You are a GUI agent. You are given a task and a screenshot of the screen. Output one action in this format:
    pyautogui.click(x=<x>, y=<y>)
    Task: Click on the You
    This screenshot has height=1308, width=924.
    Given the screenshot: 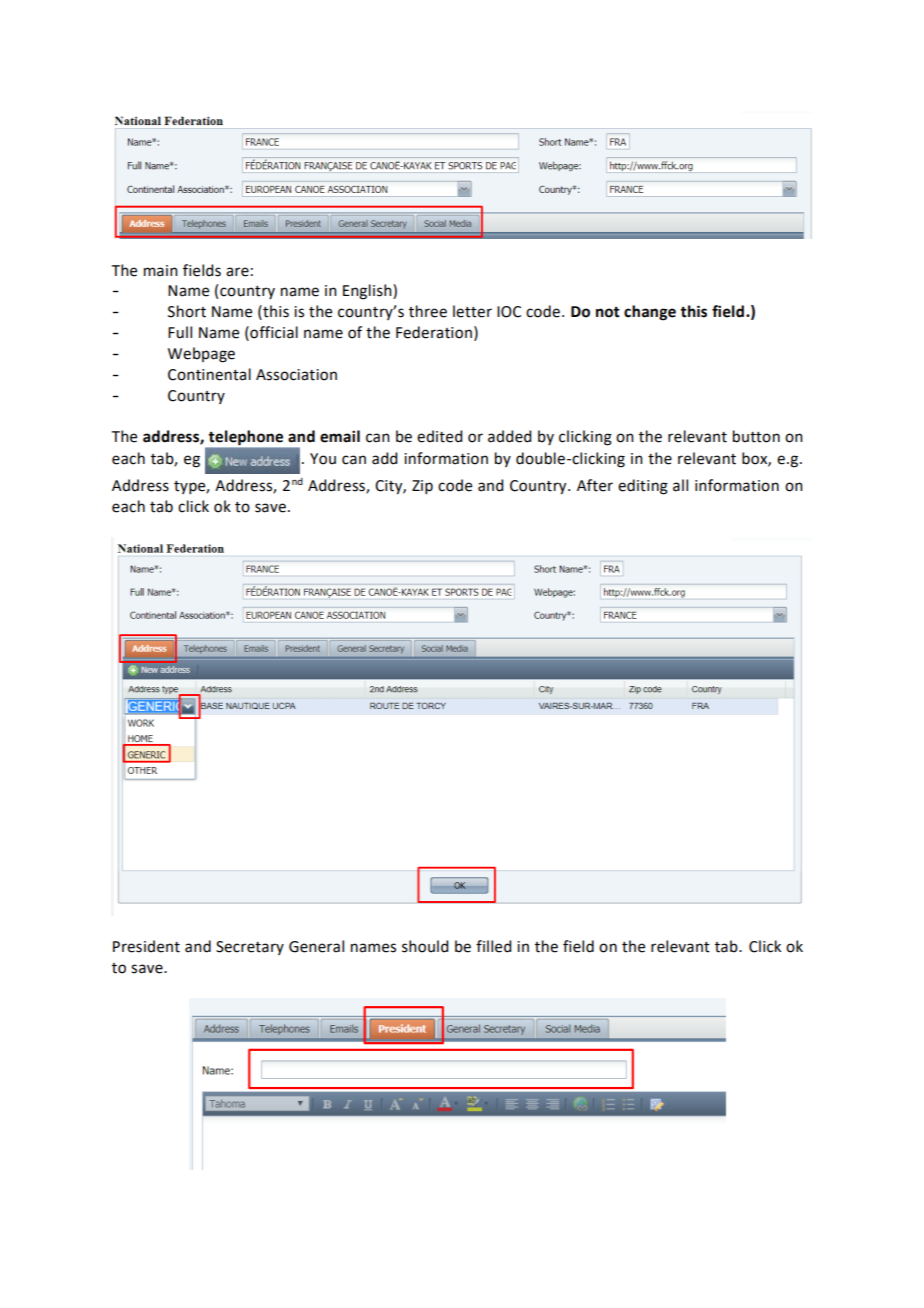 What is the action you would take?
    pyautogui.click(x=323, y=459)
